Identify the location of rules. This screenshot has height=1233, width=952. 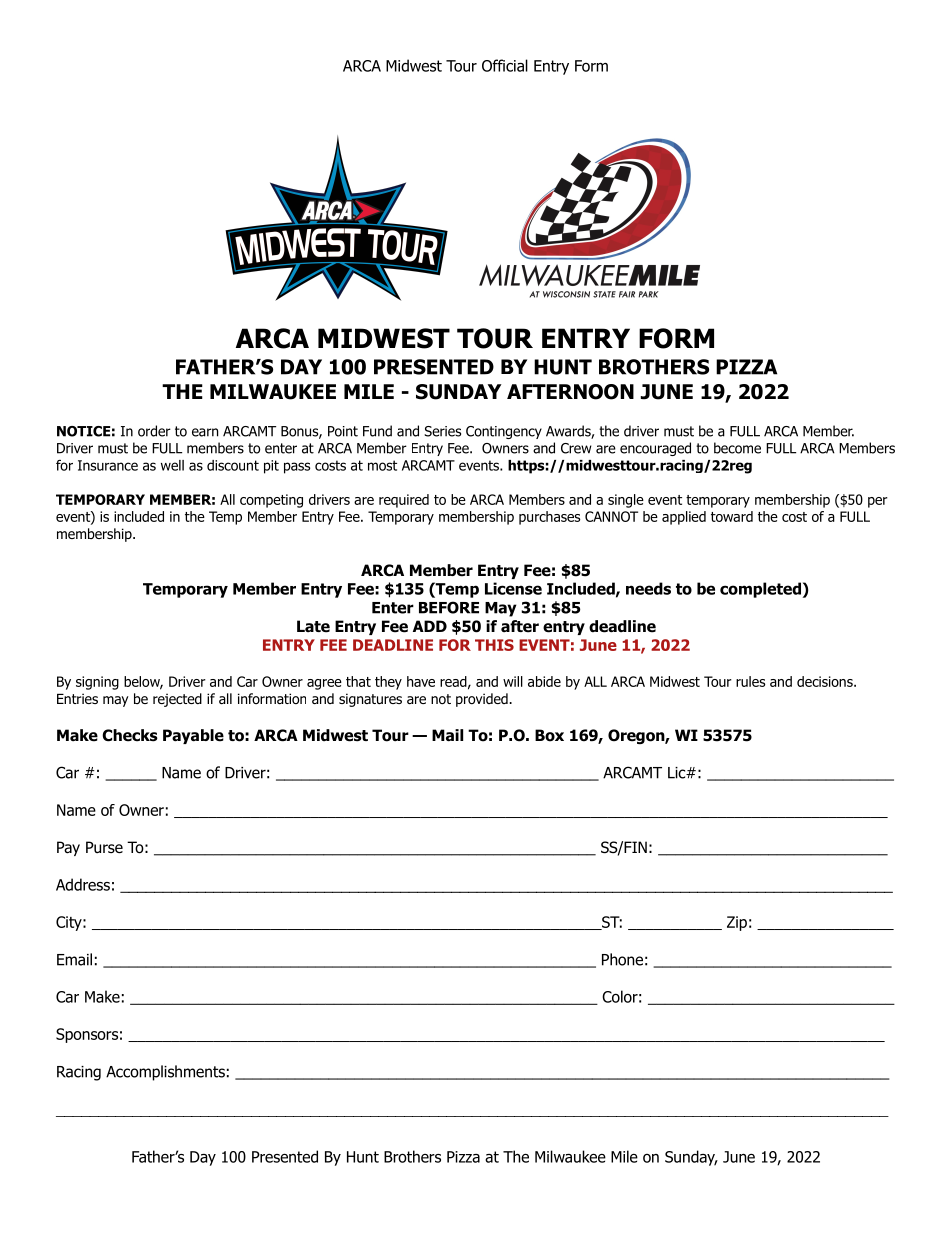
(750, 681).
